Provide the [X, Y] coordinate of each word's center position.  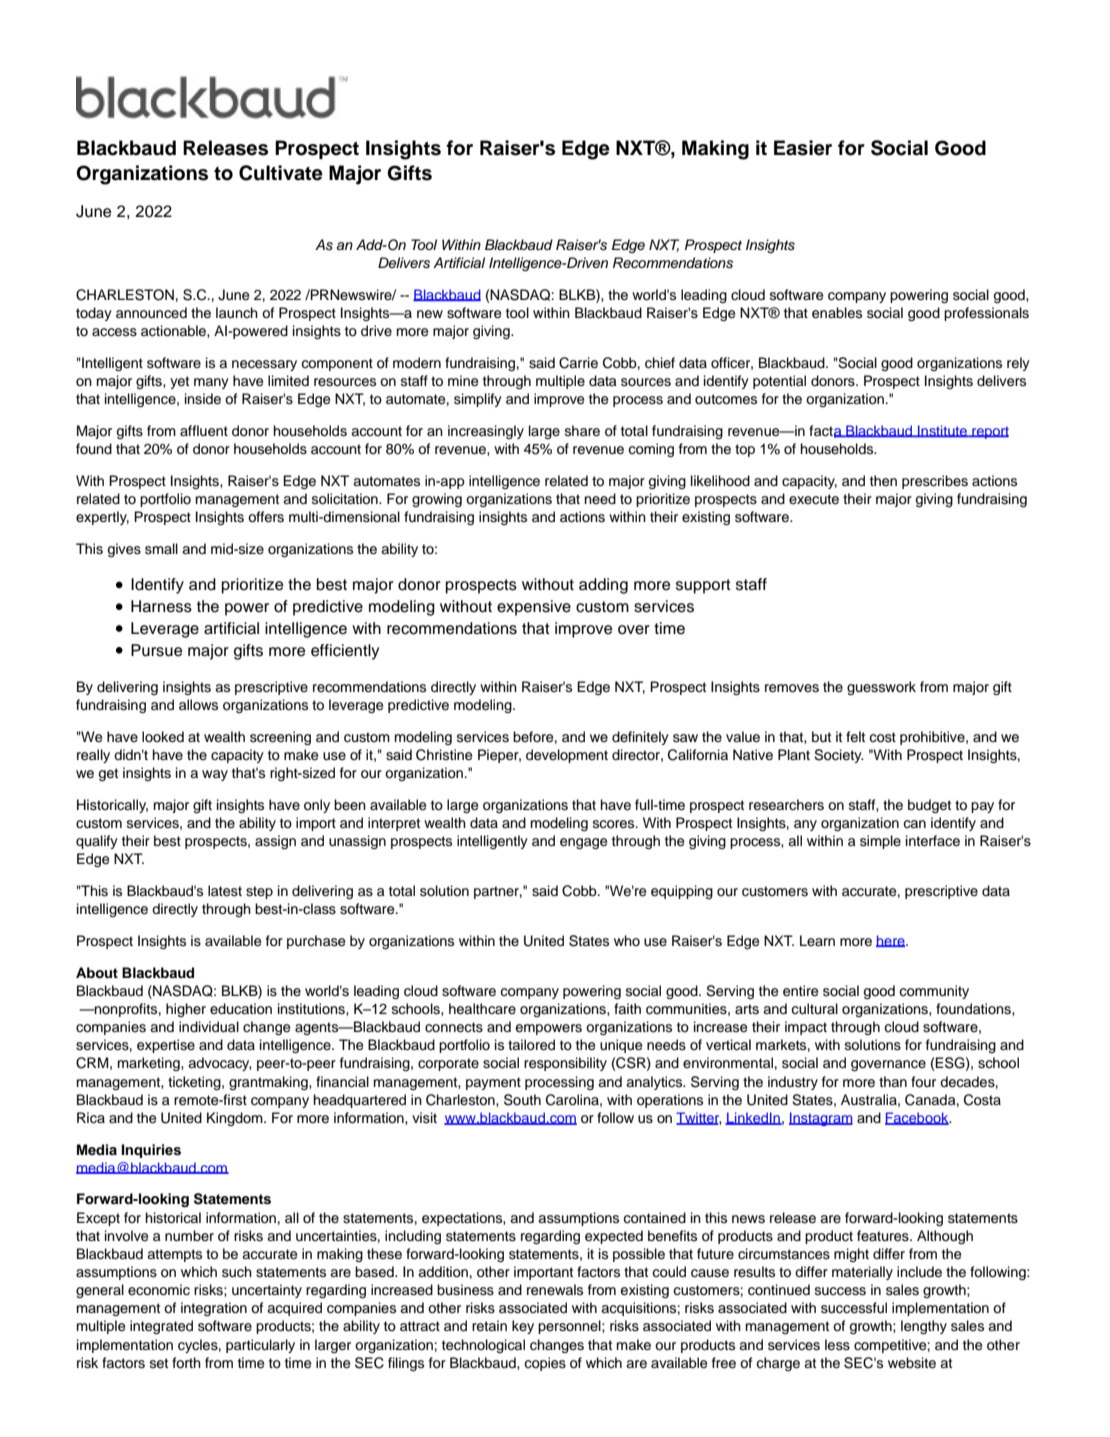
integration [214, 1309]
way [215, 775]
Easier [803, 148]
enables [837, 313]
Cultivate [281, 173]
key [523, 1327]
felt [855, 737]
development [567, 756]
